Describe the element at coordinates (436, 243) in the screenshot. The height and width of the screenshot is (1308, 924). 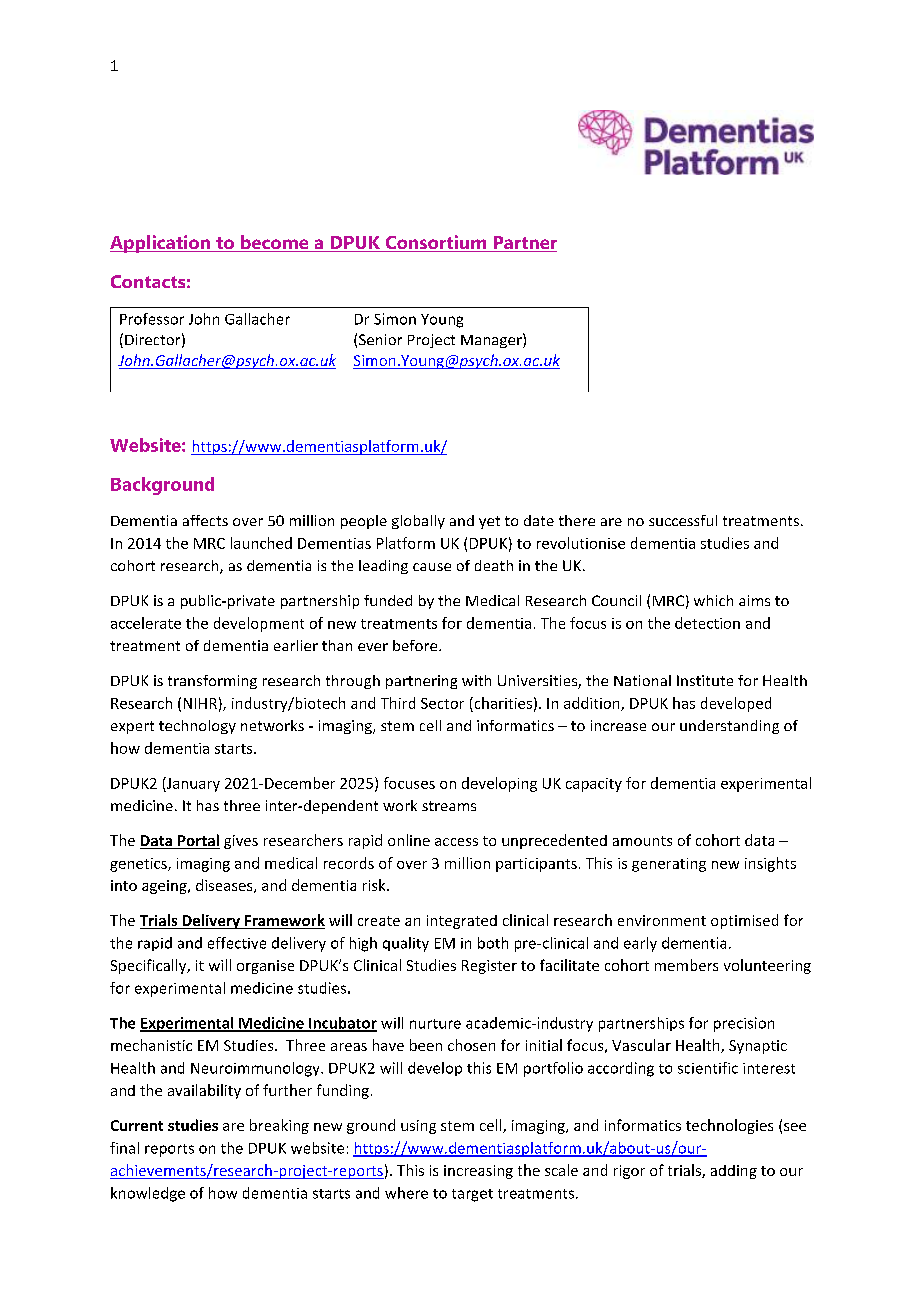
I see `Consortium` at that location.
